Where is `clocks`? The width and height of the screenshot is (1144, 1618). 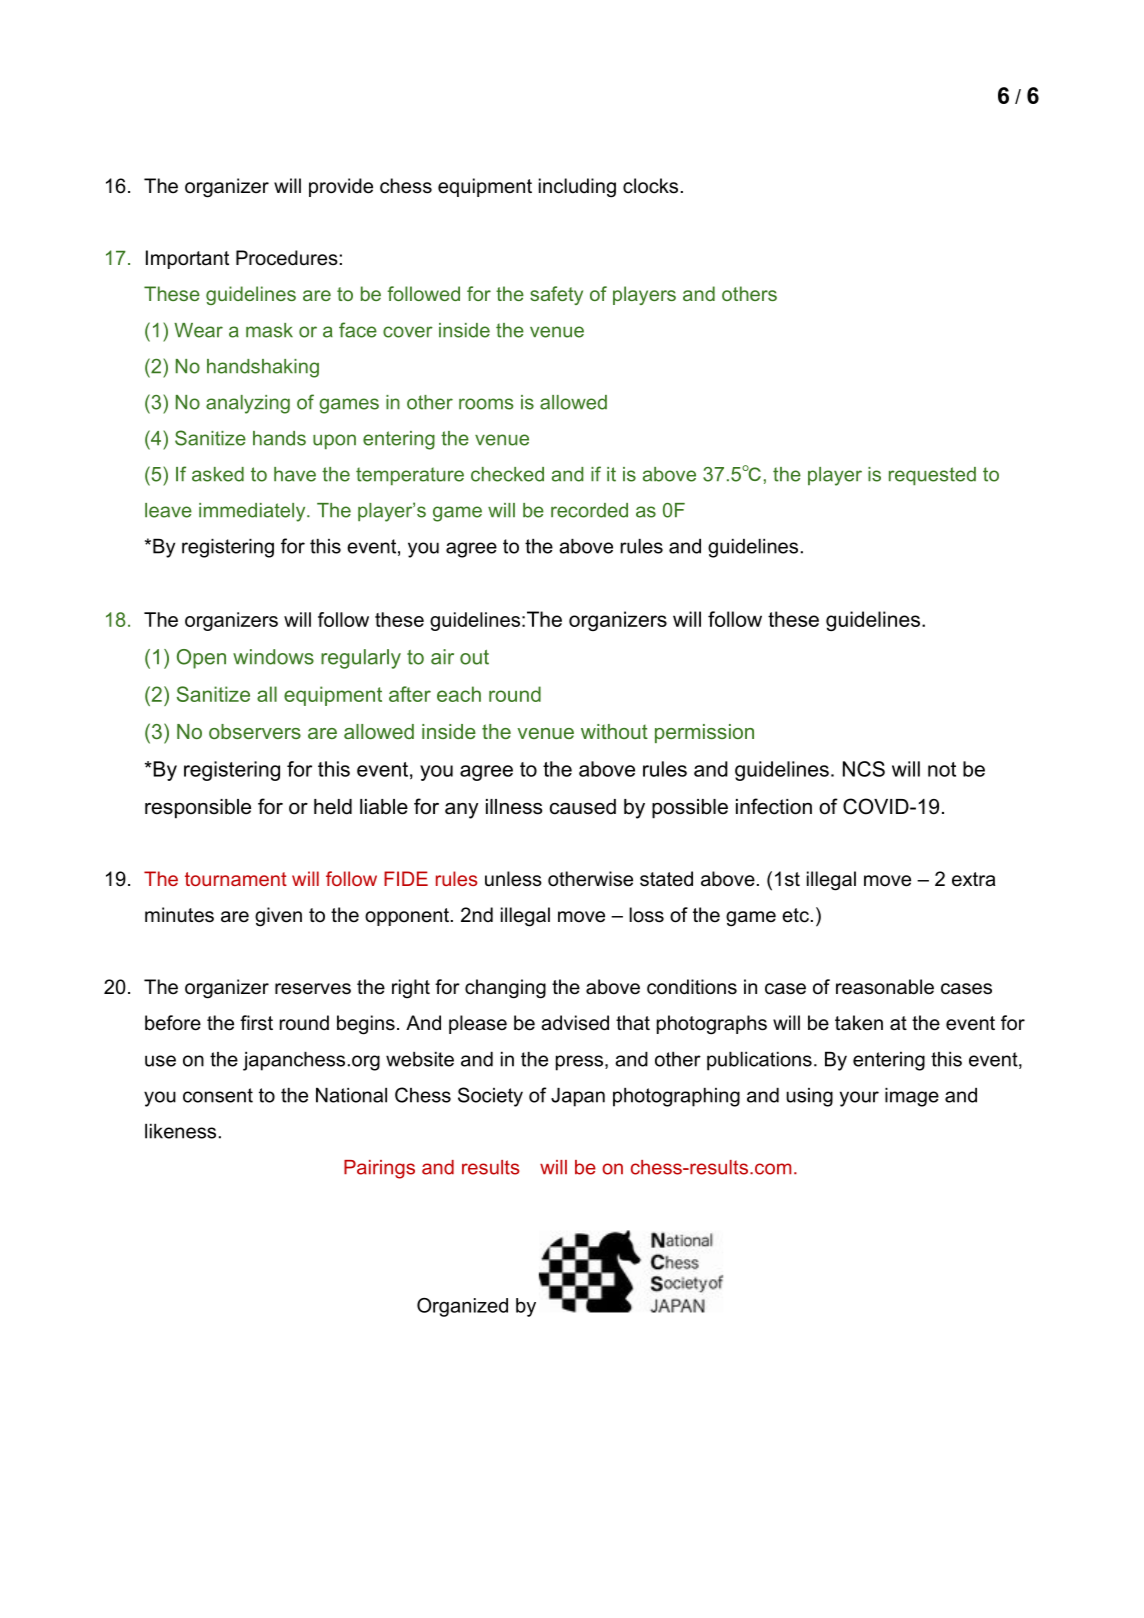
clocks is located at coordinates (650, 186).
